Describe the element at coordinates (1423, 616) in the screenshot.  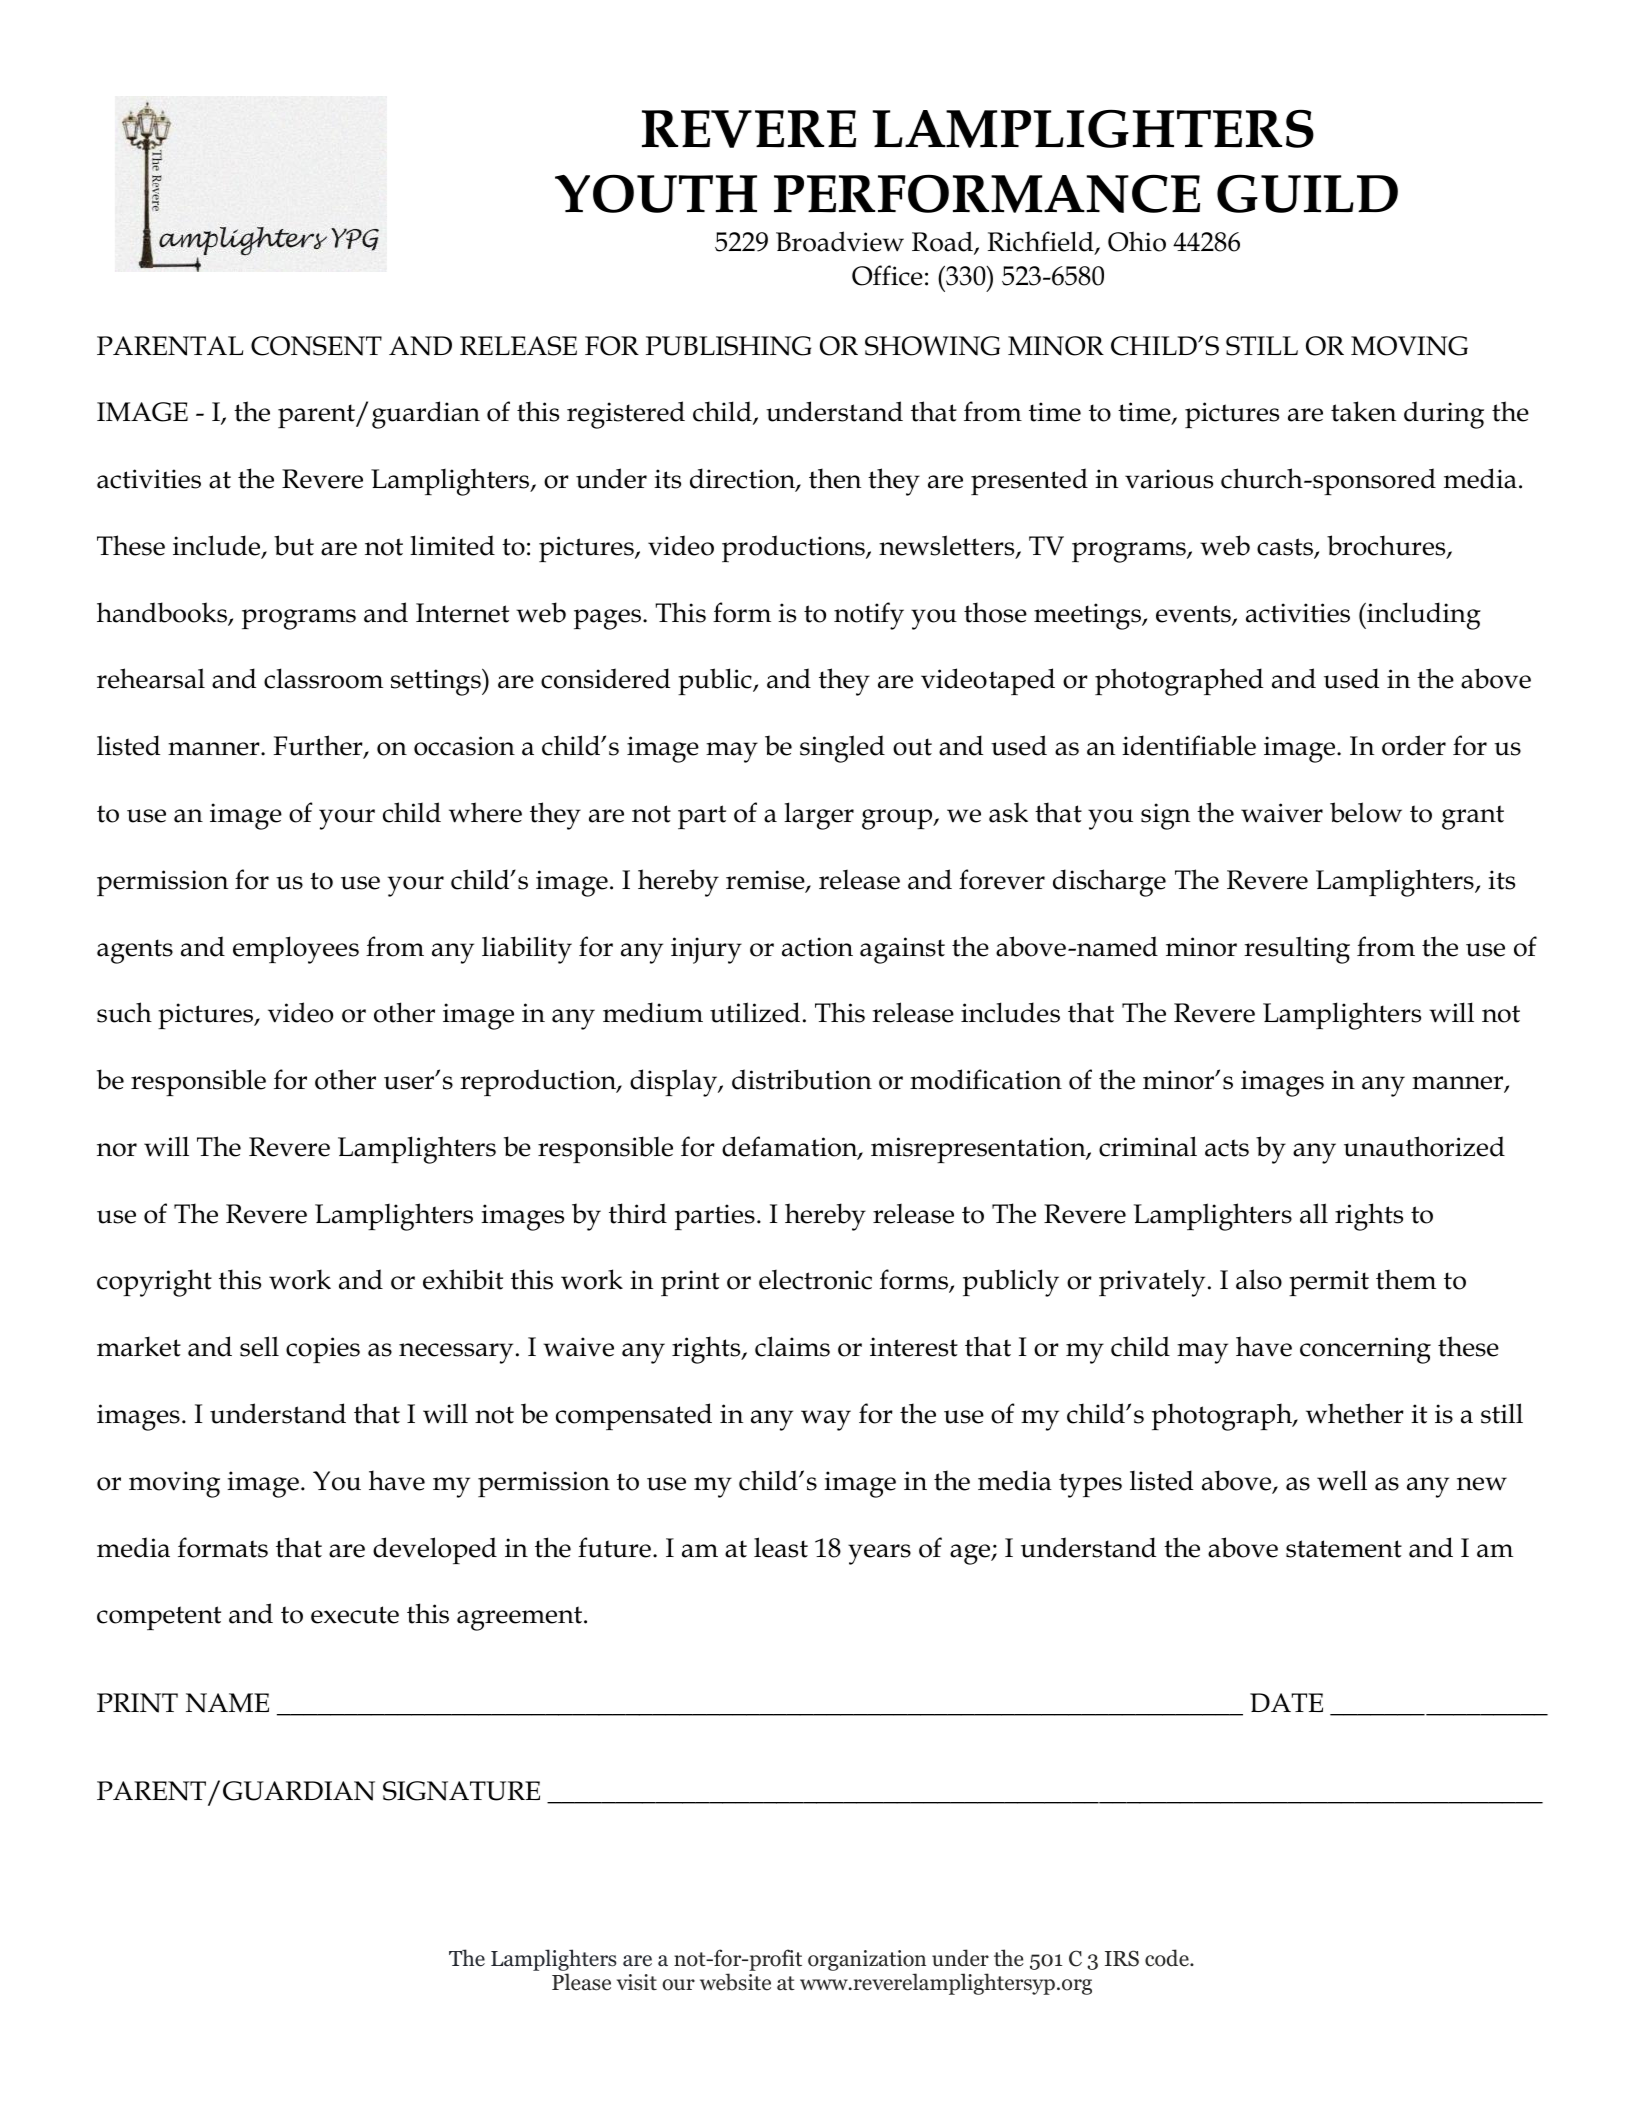
I see `including` at that location.
